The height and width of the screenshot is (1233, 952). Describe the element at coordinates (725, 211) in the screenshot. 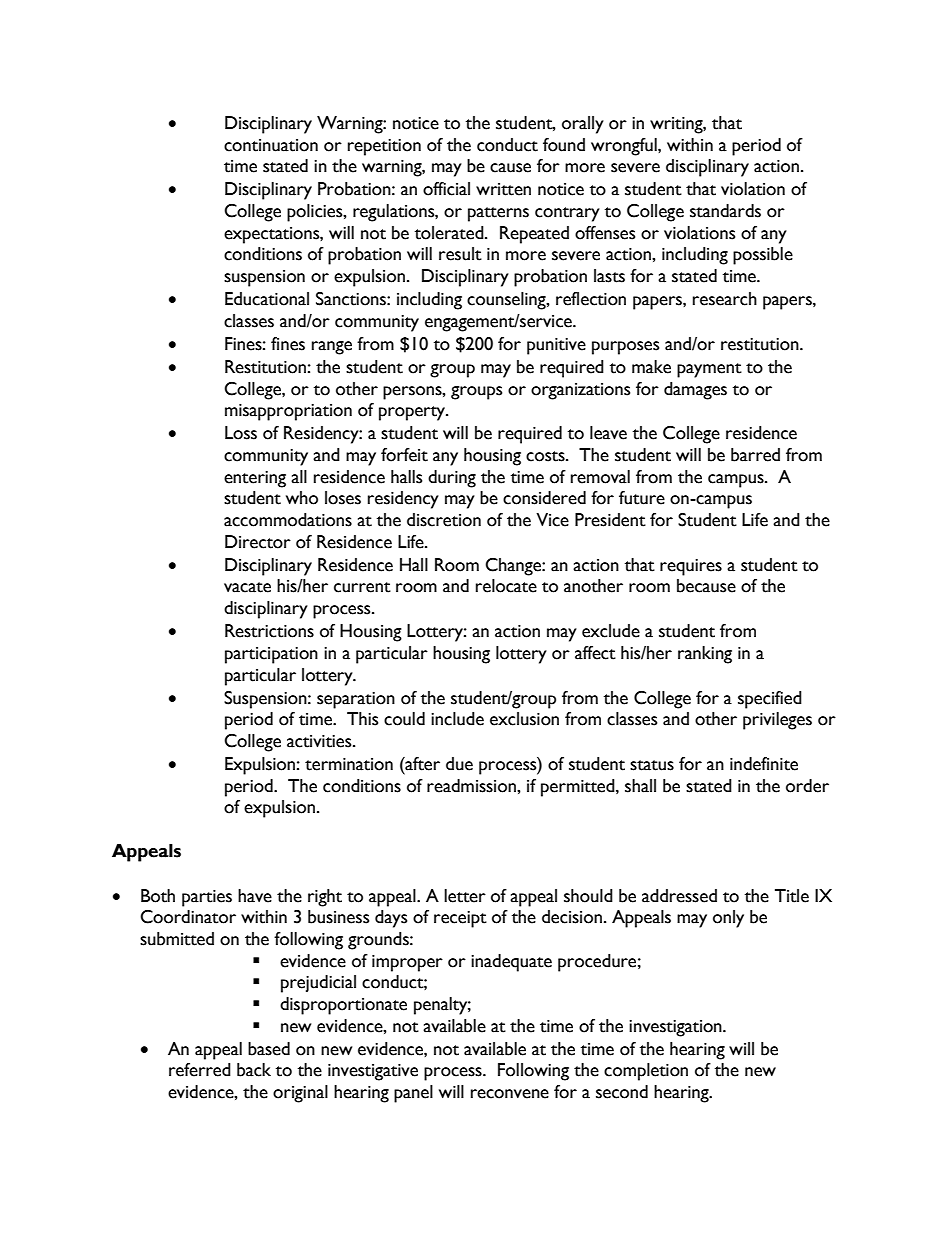

I see `standards` at that location.
